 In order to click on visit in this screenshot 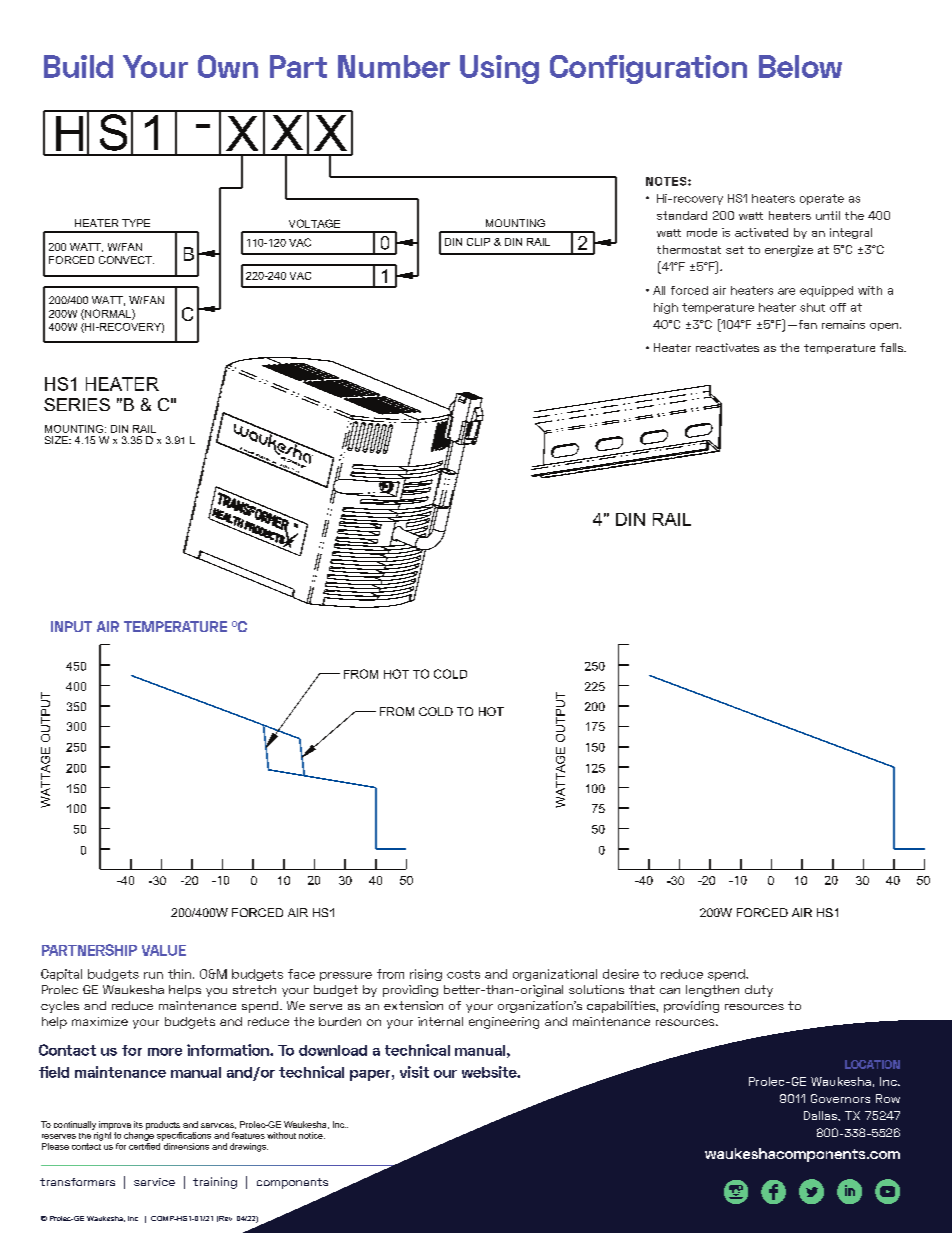, I will do `click(414, 1072)`.
